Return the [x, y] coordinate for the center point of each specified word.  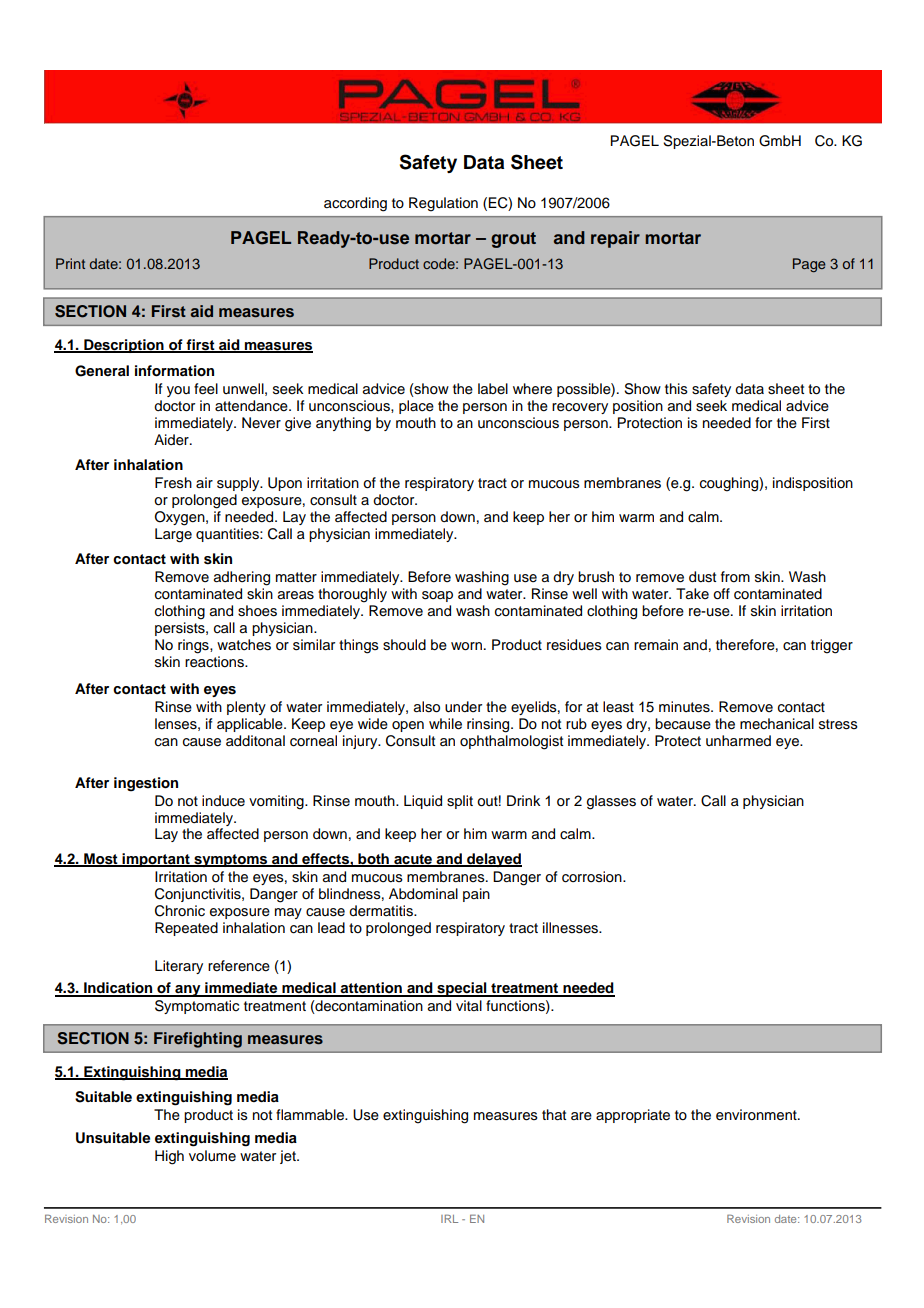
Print [70, 263]
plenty [246, 708]
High [169, 1157]
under [463, 707]
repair [615, 239]
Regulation [443, 204]
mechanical [777, 724]
